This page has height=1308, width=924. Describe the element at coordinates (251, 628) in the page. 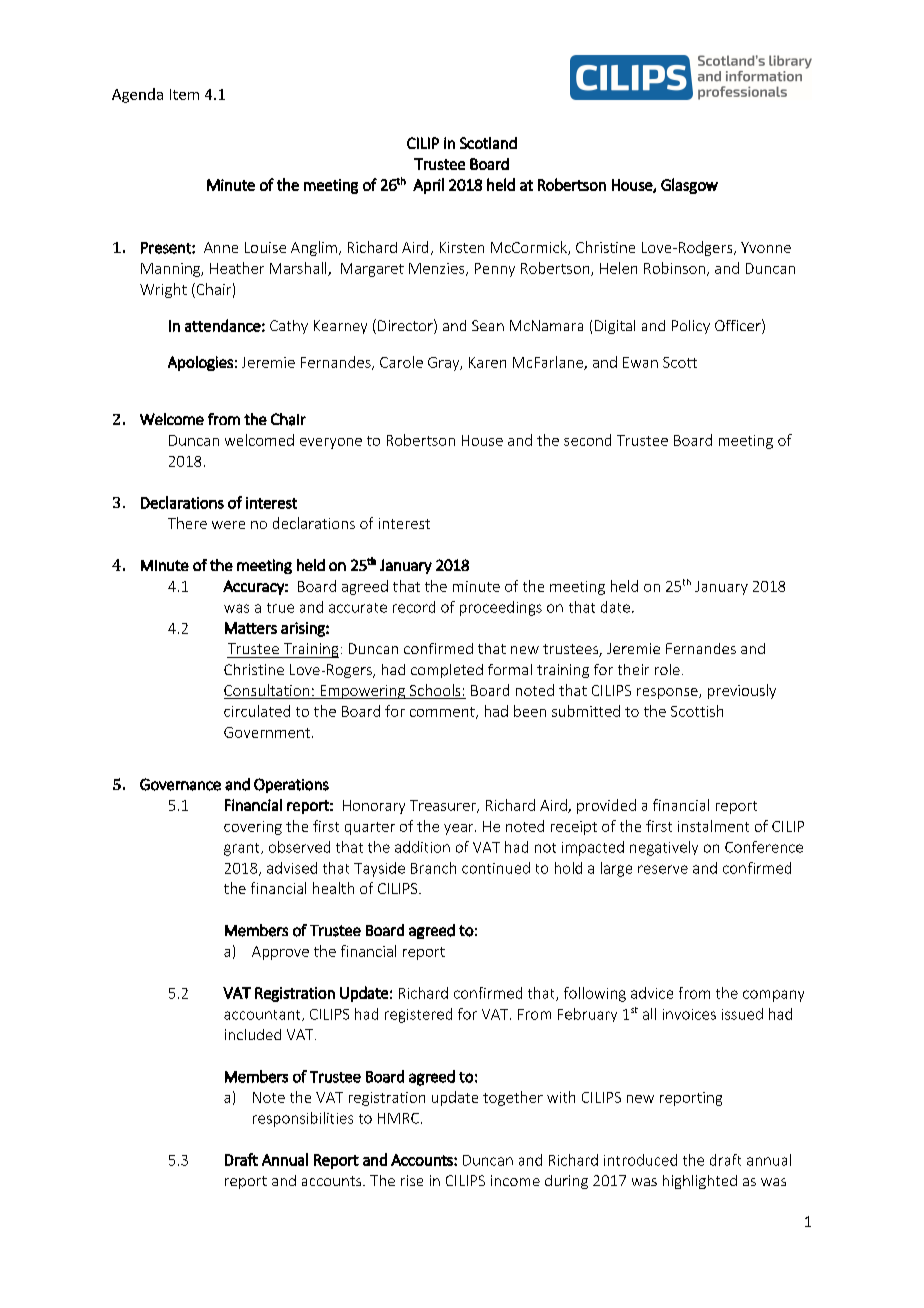

I see `Matters` at that location.
